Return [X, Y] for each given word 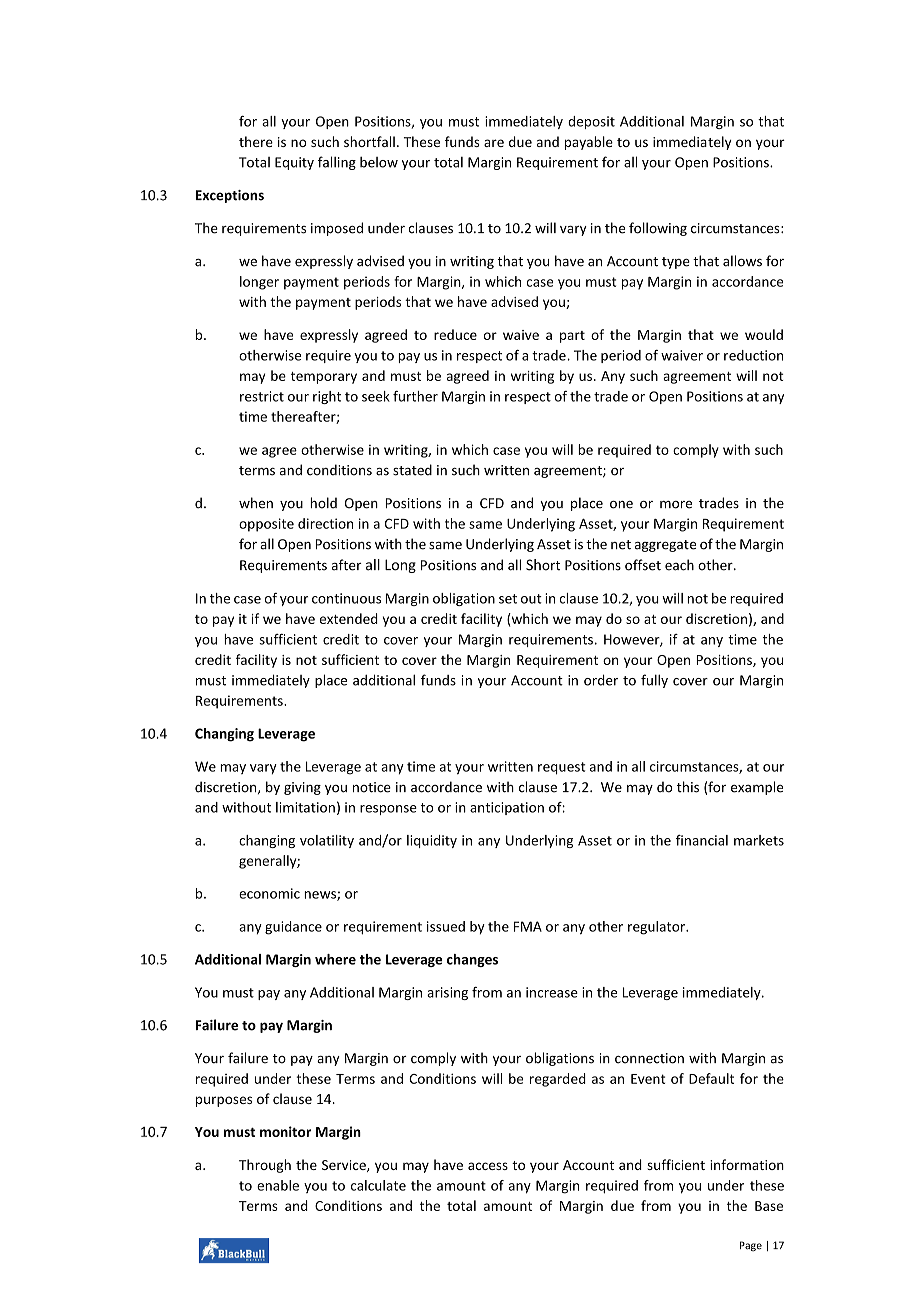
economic [269, 893]
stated [412, 470]
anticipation [507, 808]
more [676, 505]
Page [751, 1246]
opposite [266, 525]
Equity [294, 163]
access [488, 1166]
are [494, 143]
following [658, 229]
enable [278, 1185]
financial [702, 840]
